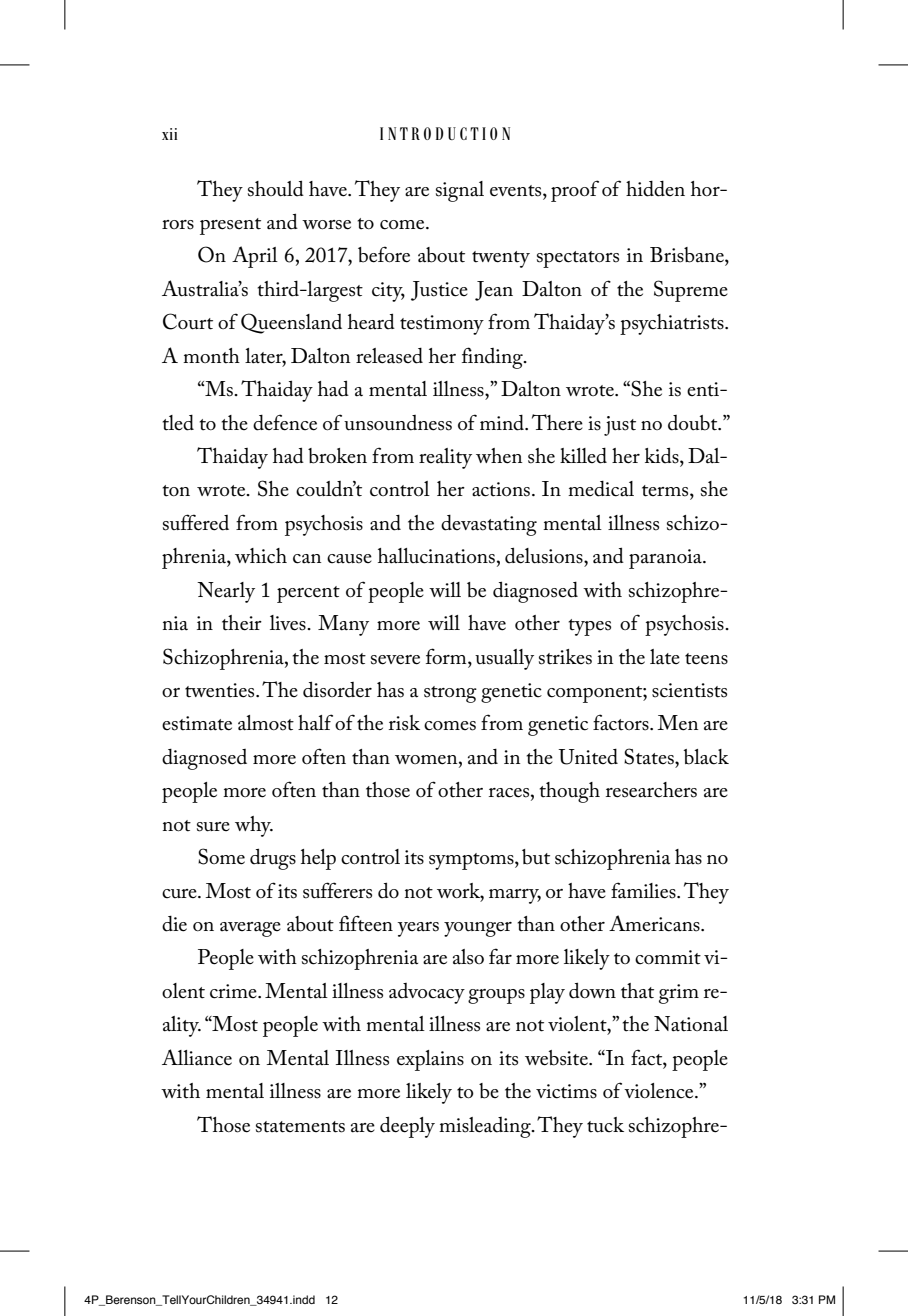  I want to click on families, so click(644, 890).
